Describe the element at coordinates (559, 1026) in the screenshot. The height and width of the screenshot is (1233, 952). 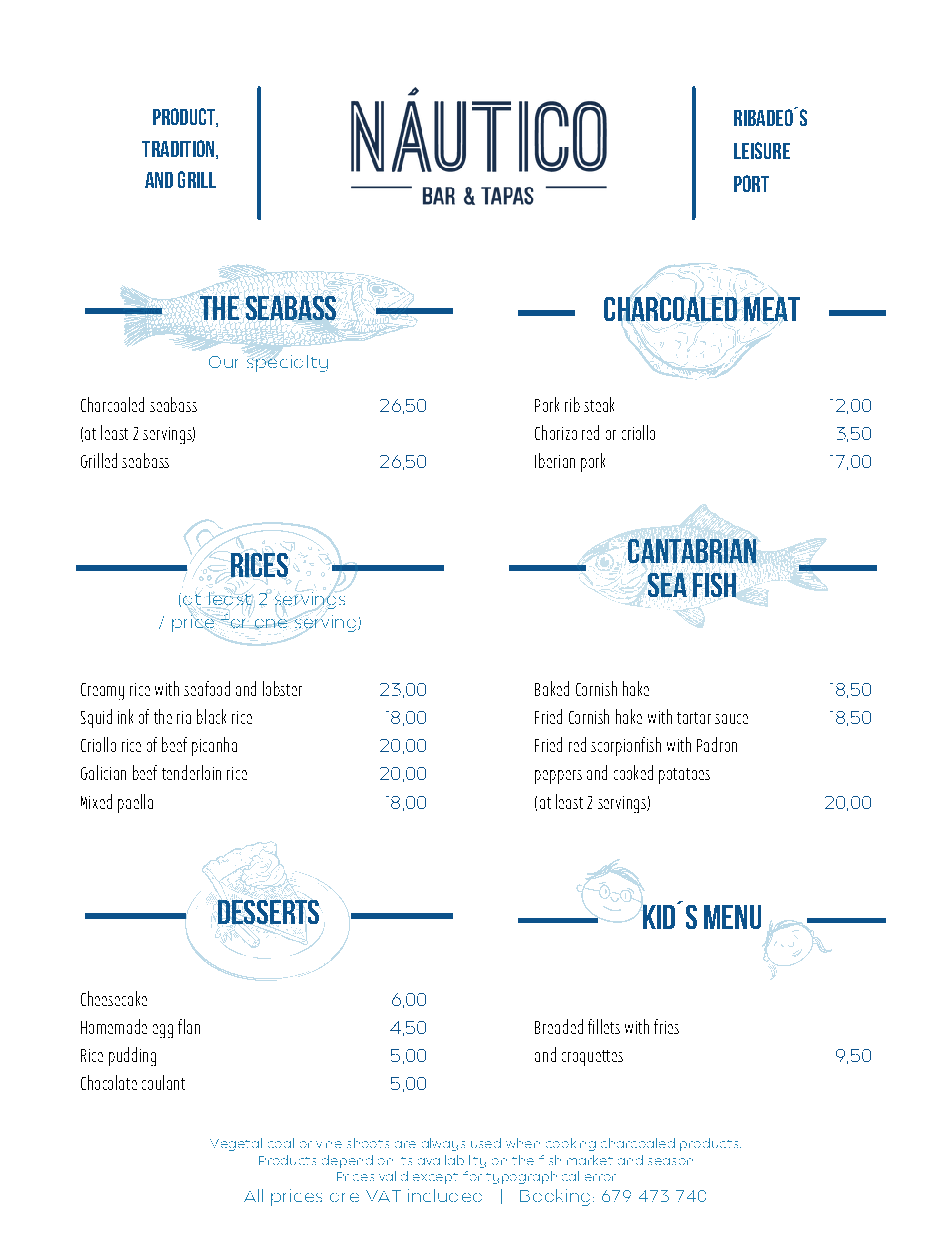
I see `Breaded` at that location.
